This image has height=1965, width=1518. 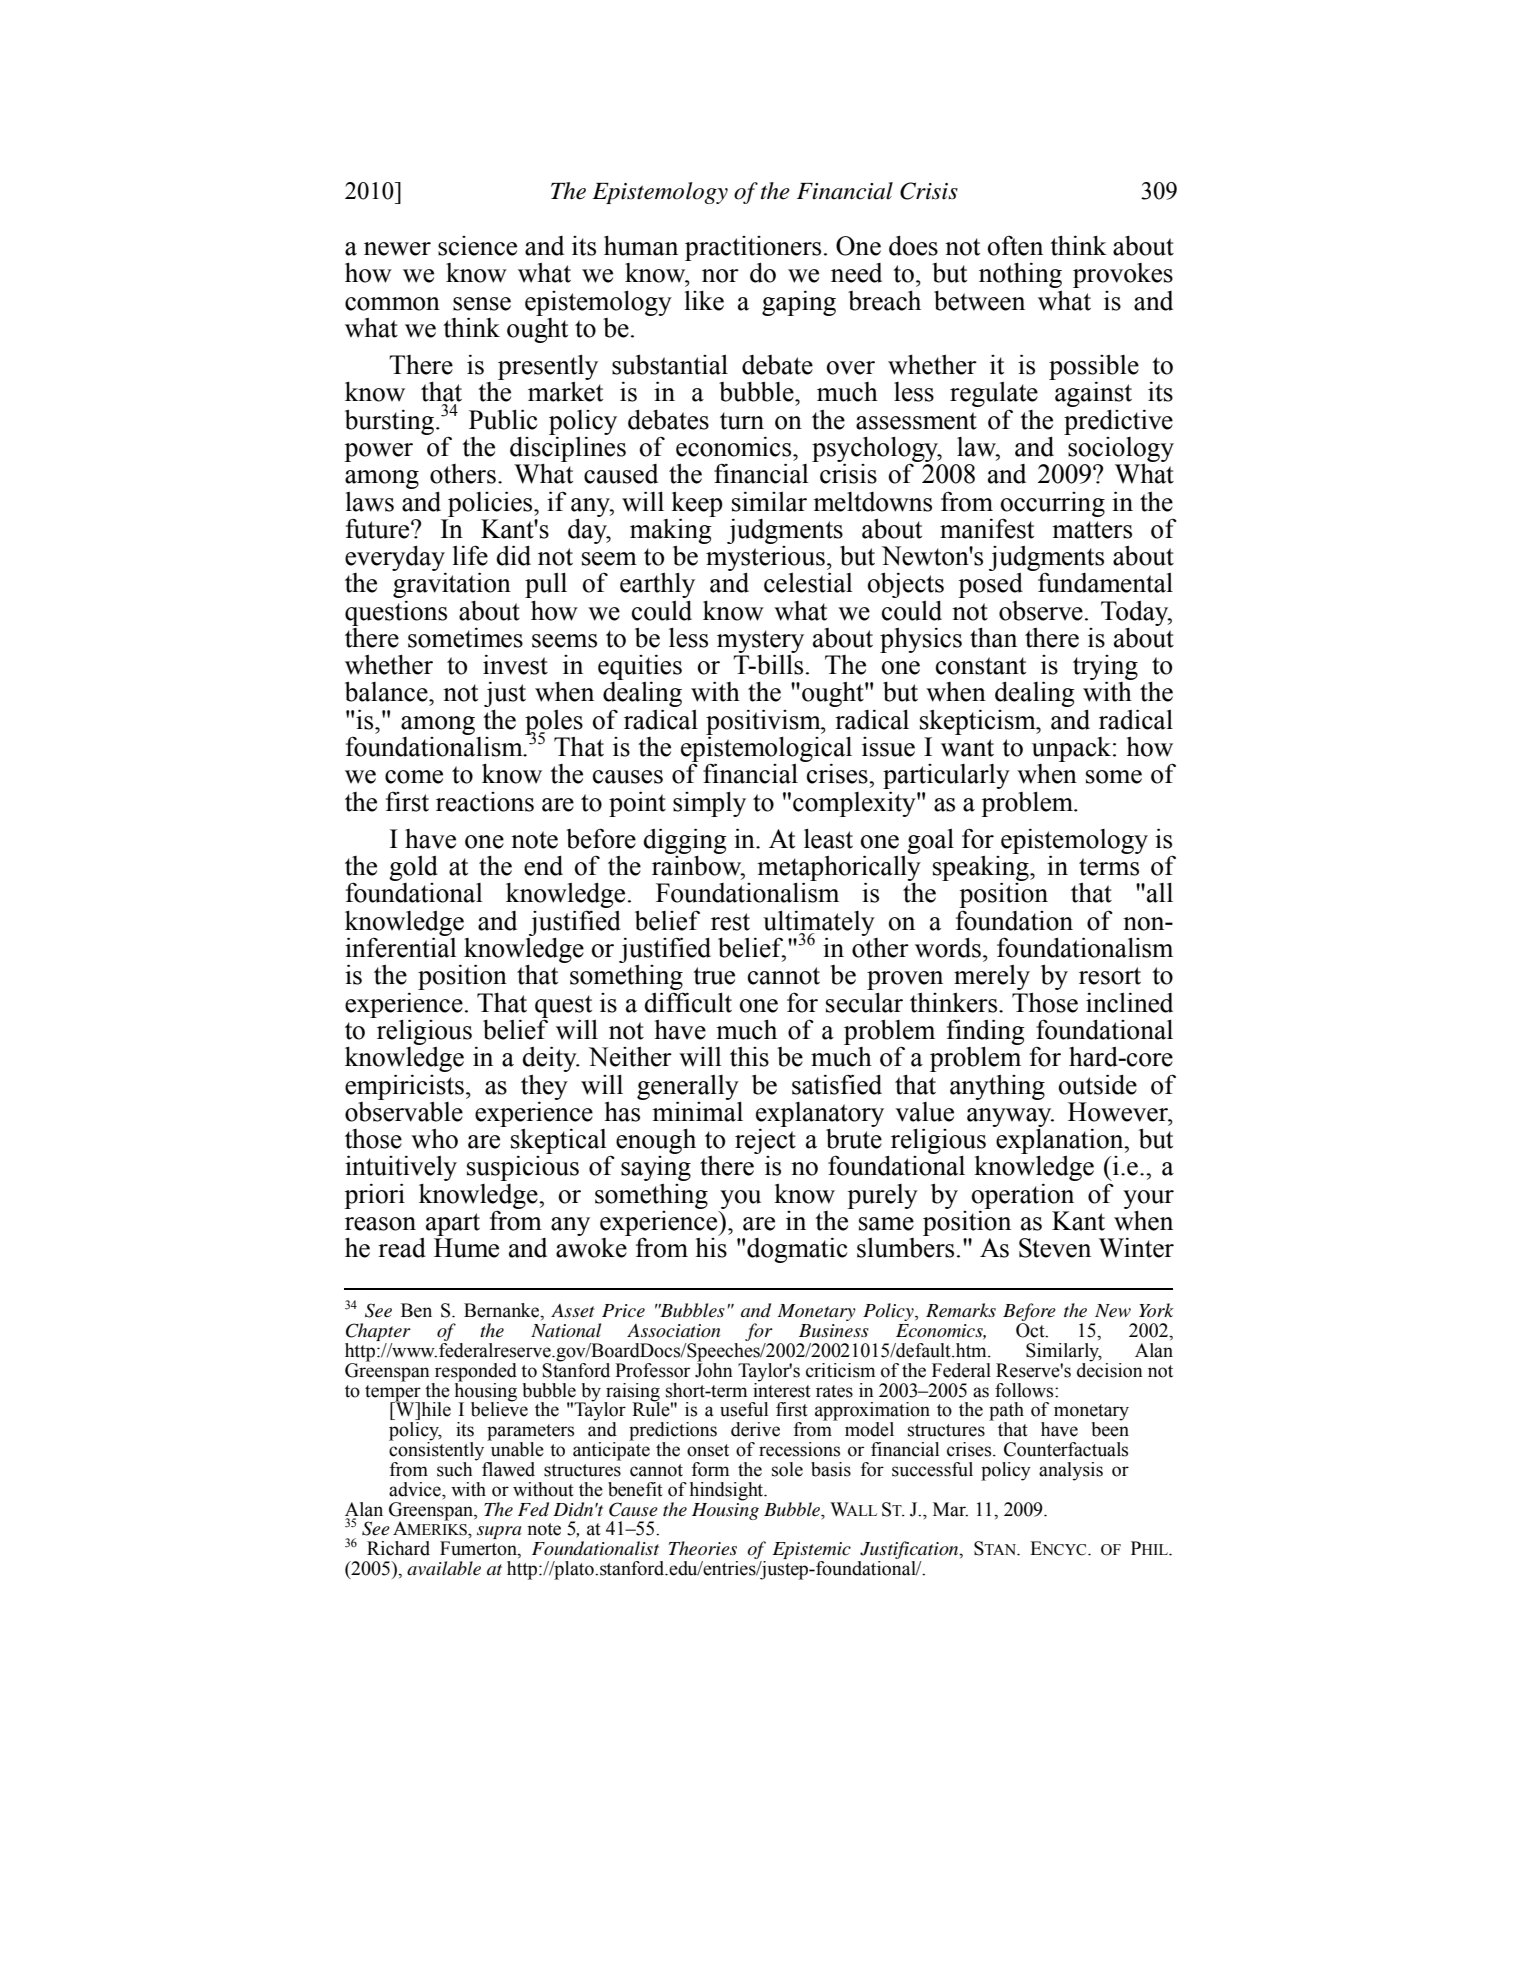 I want to click on gaping, so click(x=799, y=303).
